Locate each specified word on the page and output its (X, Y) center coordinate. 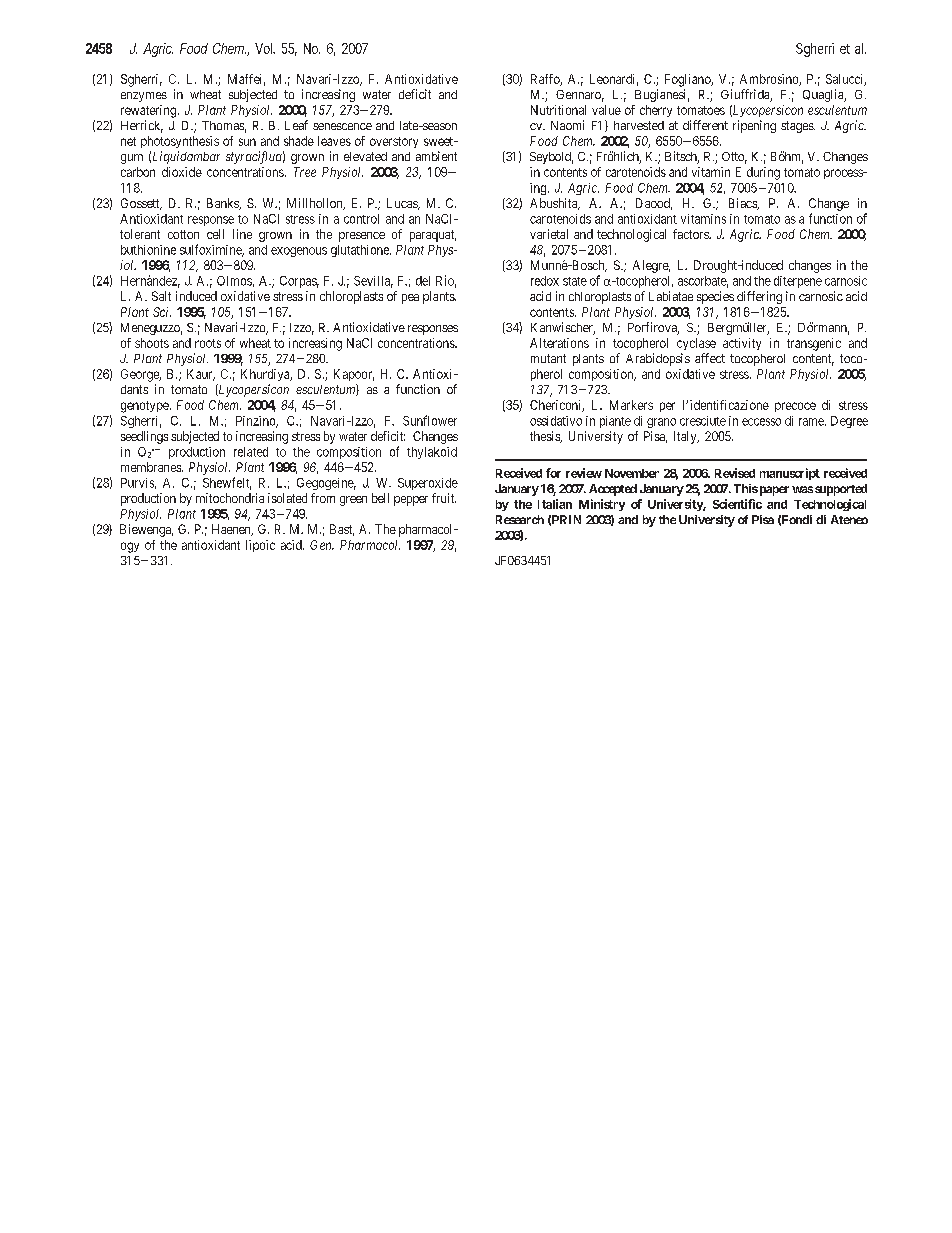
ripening (754, 126)
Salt (161, 296)
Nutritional (558, 110)
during (763, 173)
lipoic (260, 546)
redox (545, 281)
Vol (264, 48)
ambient (436, 156)
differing (759, 297)
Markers (631, 405)
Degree (849, 422)
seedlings (144, 437)
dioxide (182, 172)
